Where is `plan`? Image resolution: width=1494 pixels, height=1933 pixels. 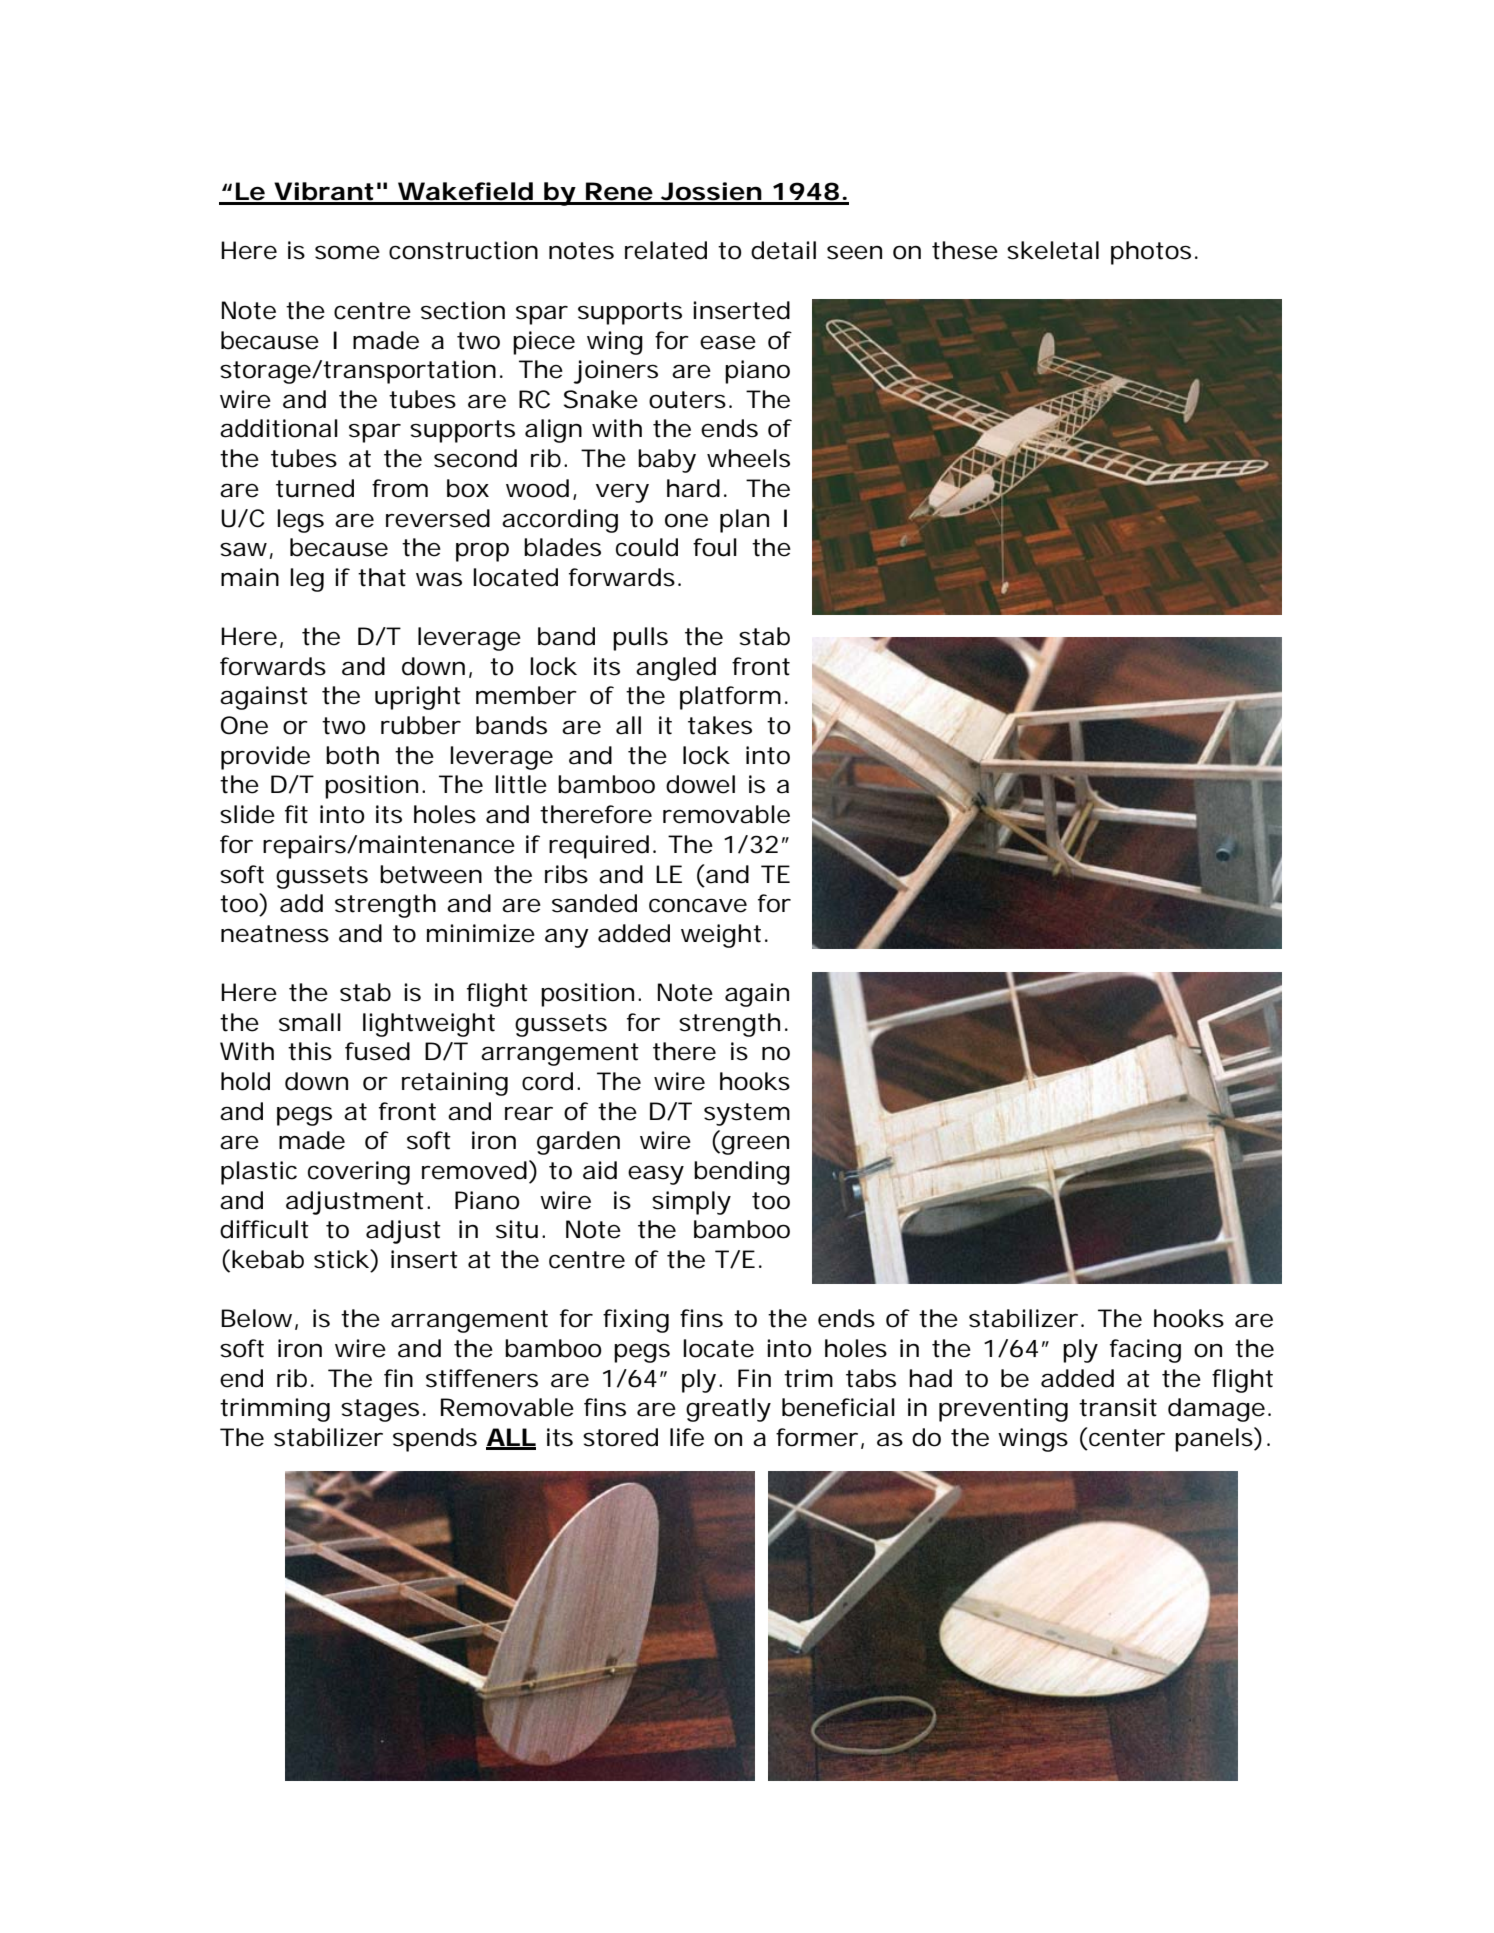 plan is located at coordinates (744, 521).
